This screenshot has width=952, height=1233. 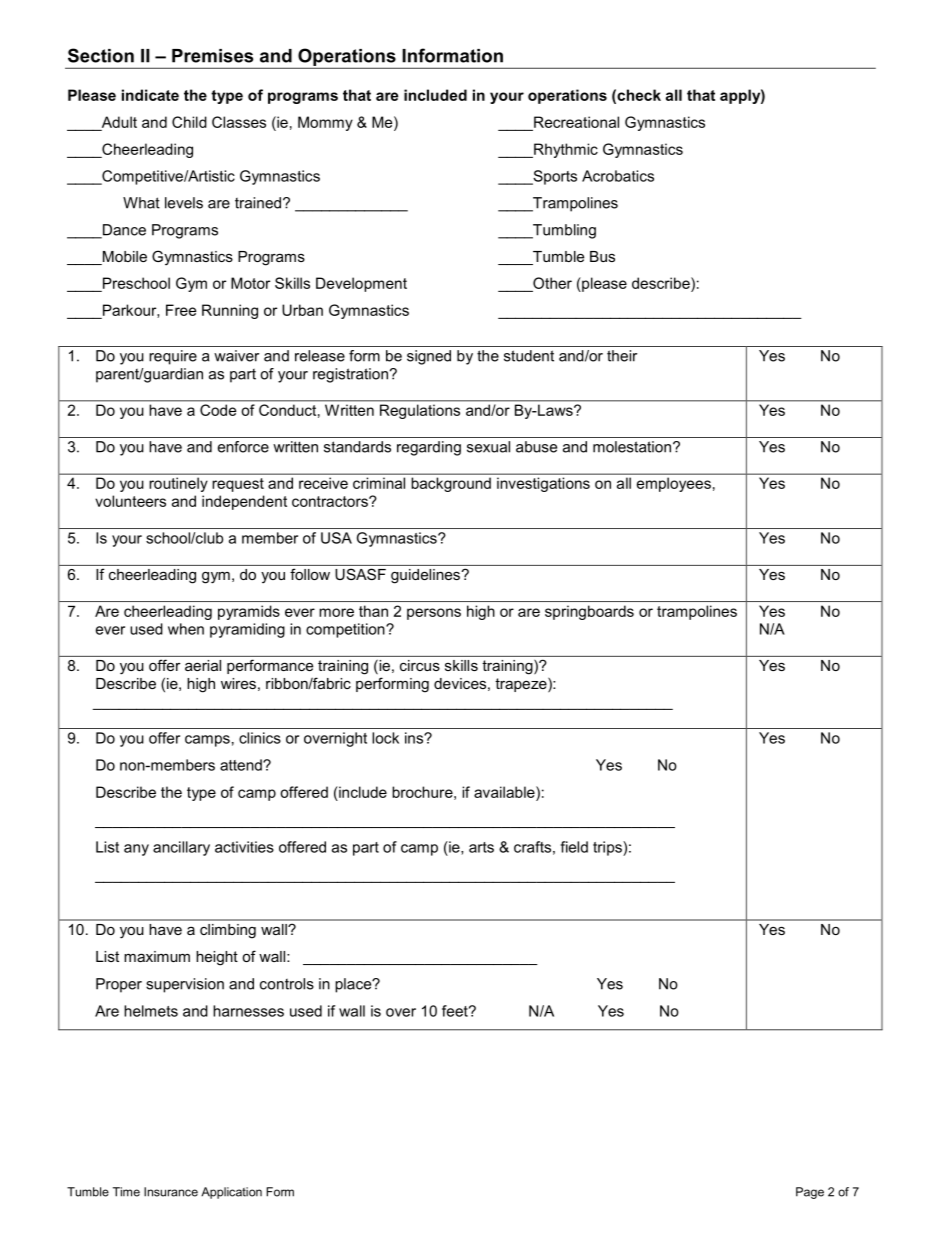 What do you see at coordinates (618, 176) in the screenshot?
I see `Acrobatics` at bounding box center [618, 176].
